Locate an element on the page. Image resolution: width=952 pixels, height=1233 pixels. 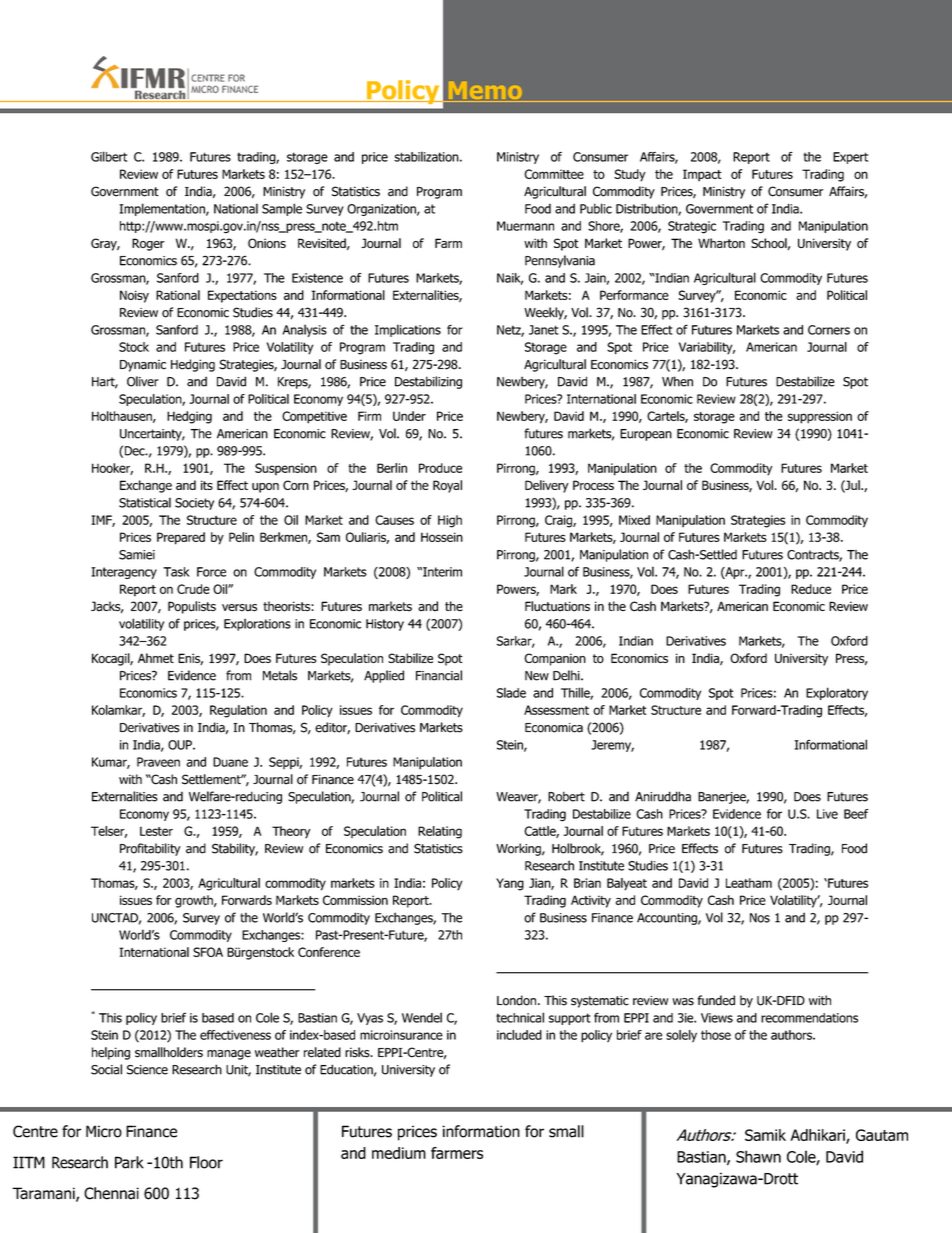
Robert is located at coordinates (566, 796).
